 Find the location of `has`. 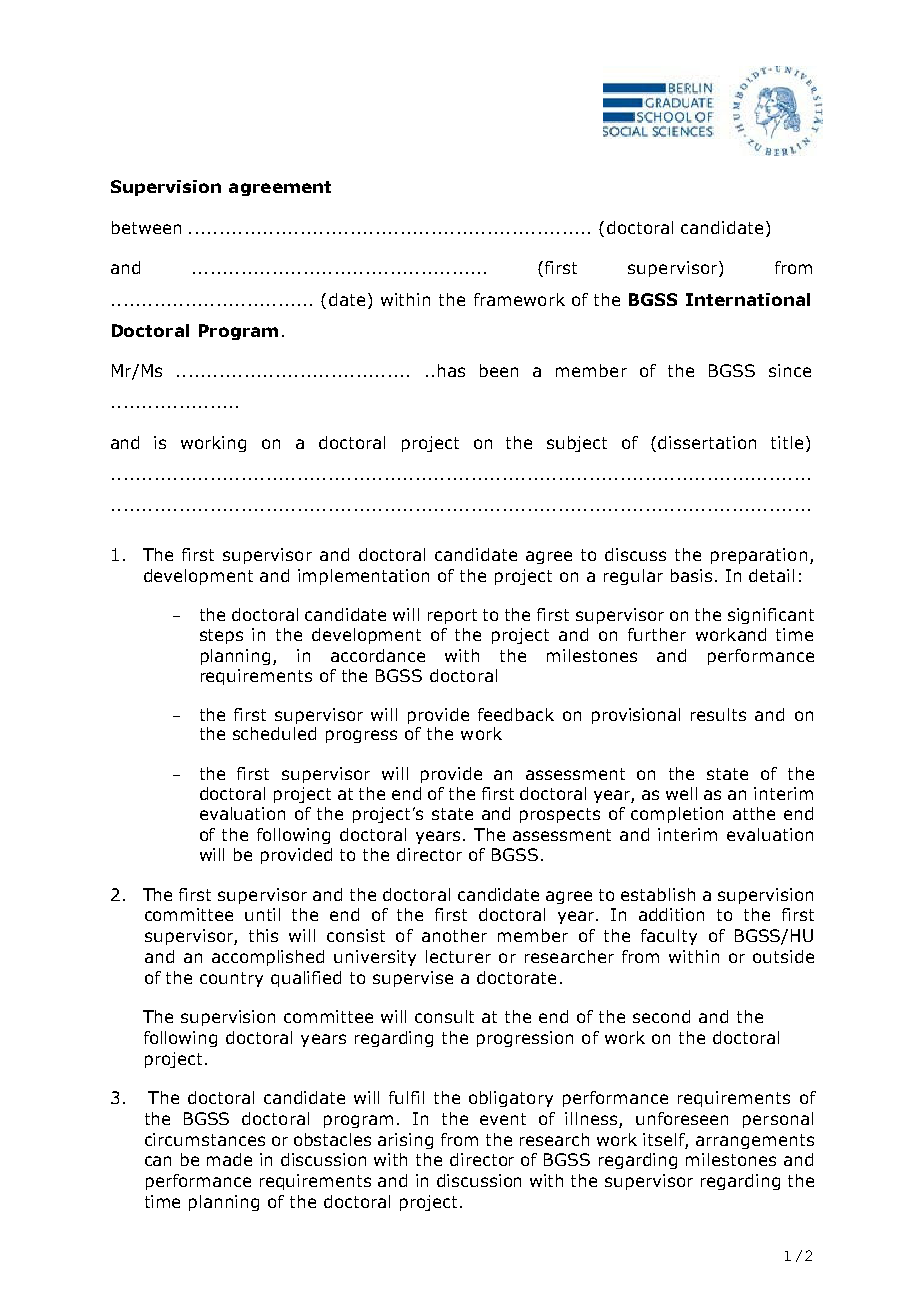

has is located at coordinates (451, 370).
